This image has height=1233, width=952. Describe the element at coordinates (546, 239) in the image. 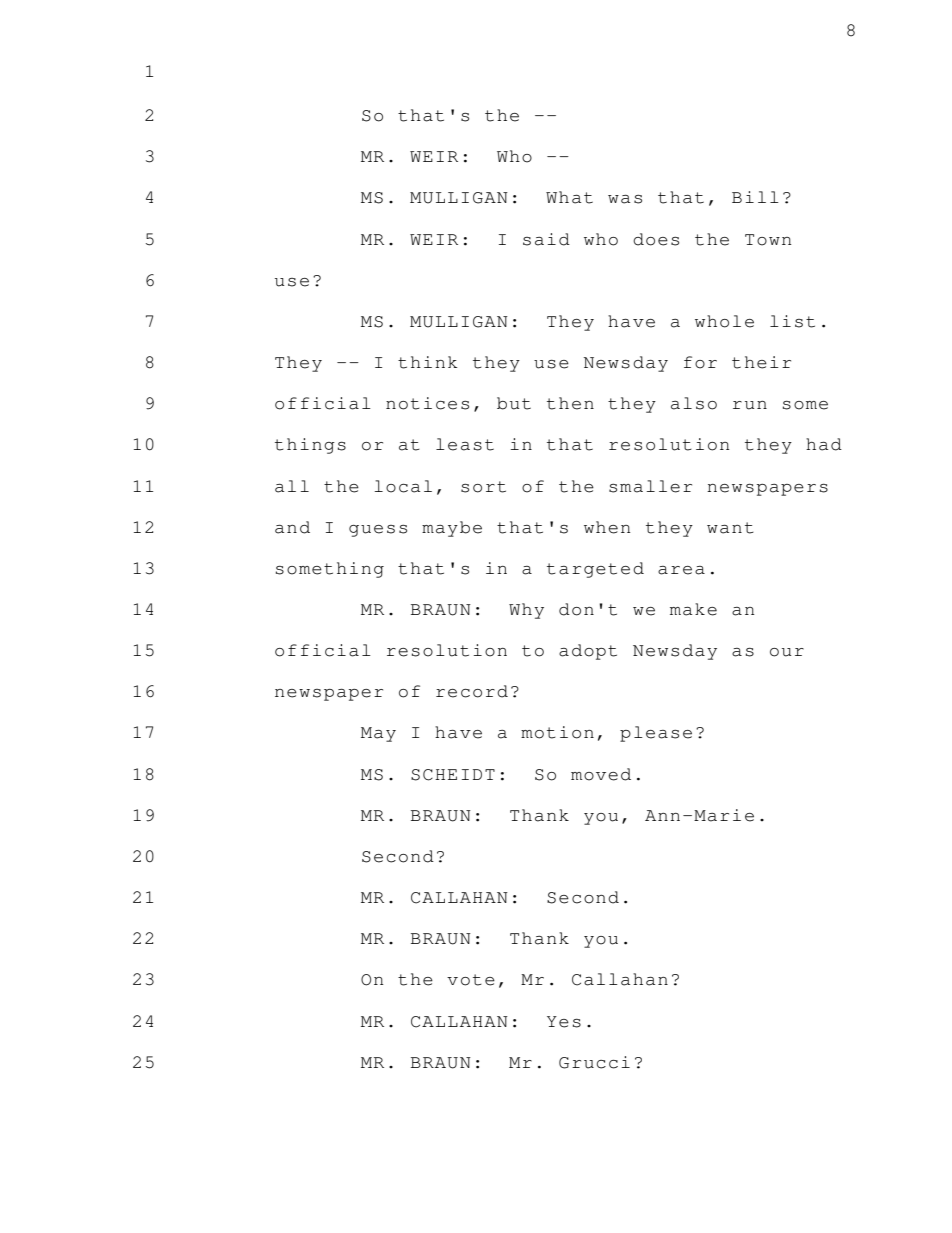

I see `said` at that location.
